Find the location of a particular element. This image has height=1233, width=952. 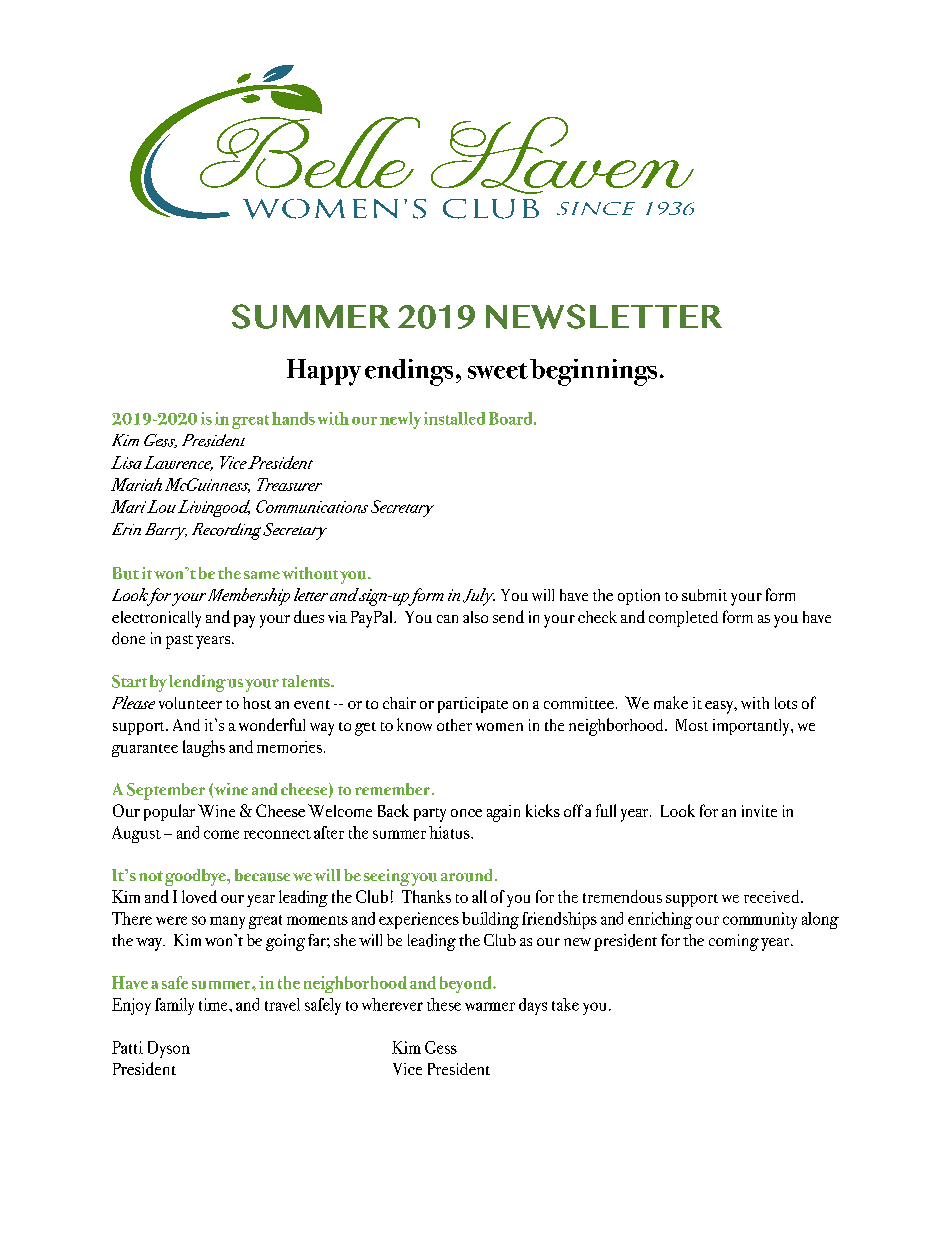

loved is located at coordinates (199, 896).
